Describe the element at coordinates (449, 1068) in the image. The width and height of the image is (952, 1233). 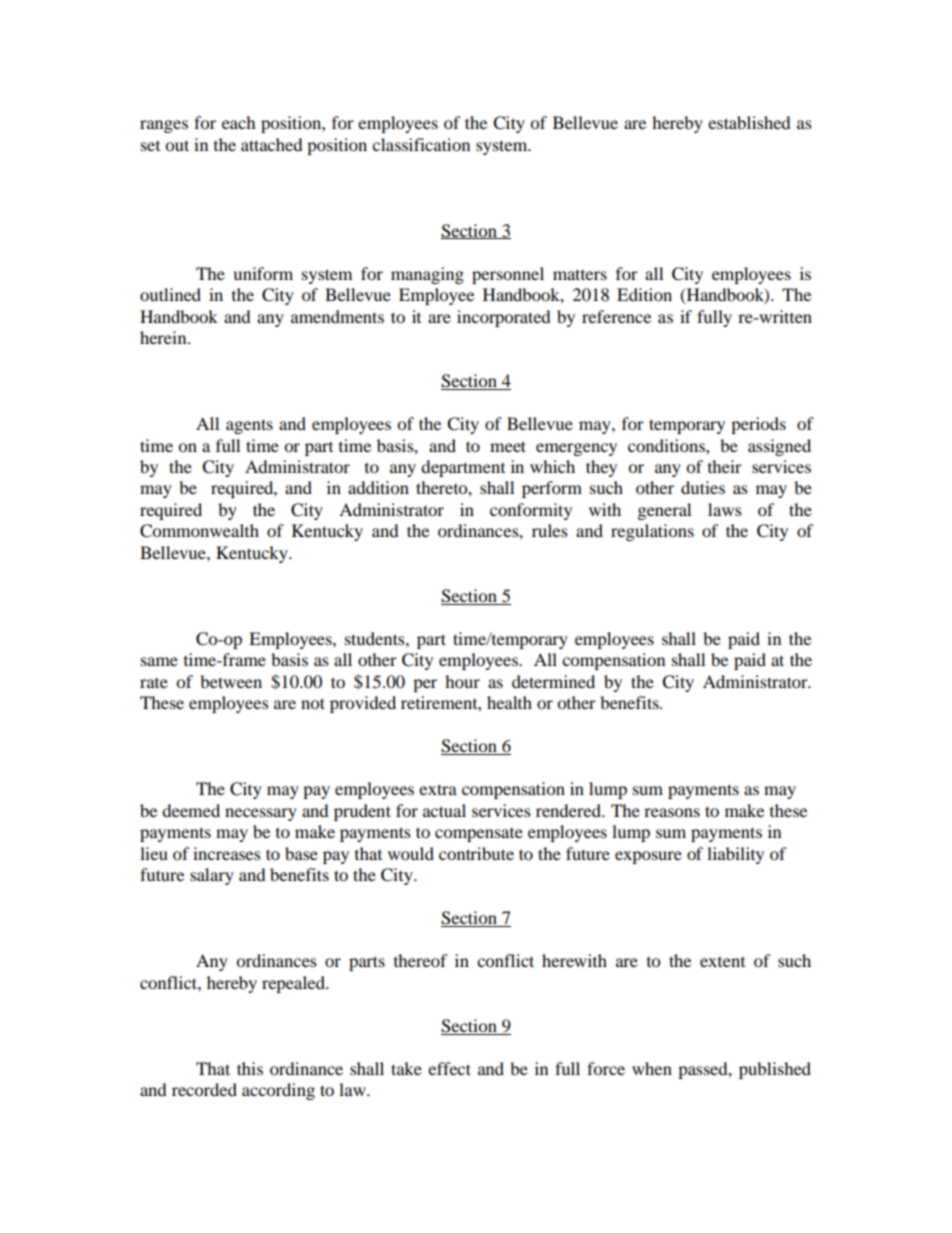
I see `effect` at that location.
